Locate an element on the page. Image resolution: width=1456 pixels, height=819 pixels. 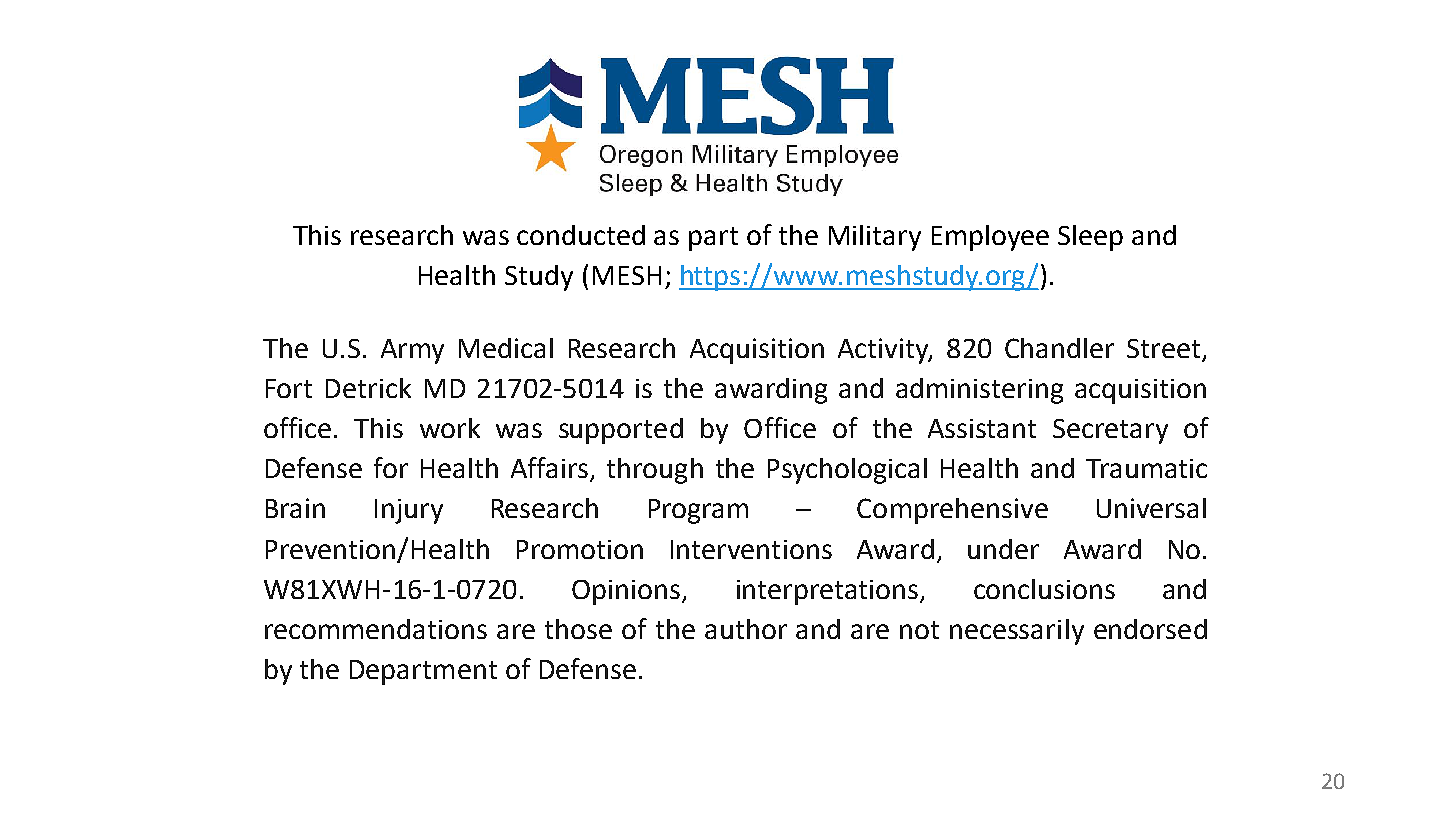
Military is located at coordinates (875, 238).
